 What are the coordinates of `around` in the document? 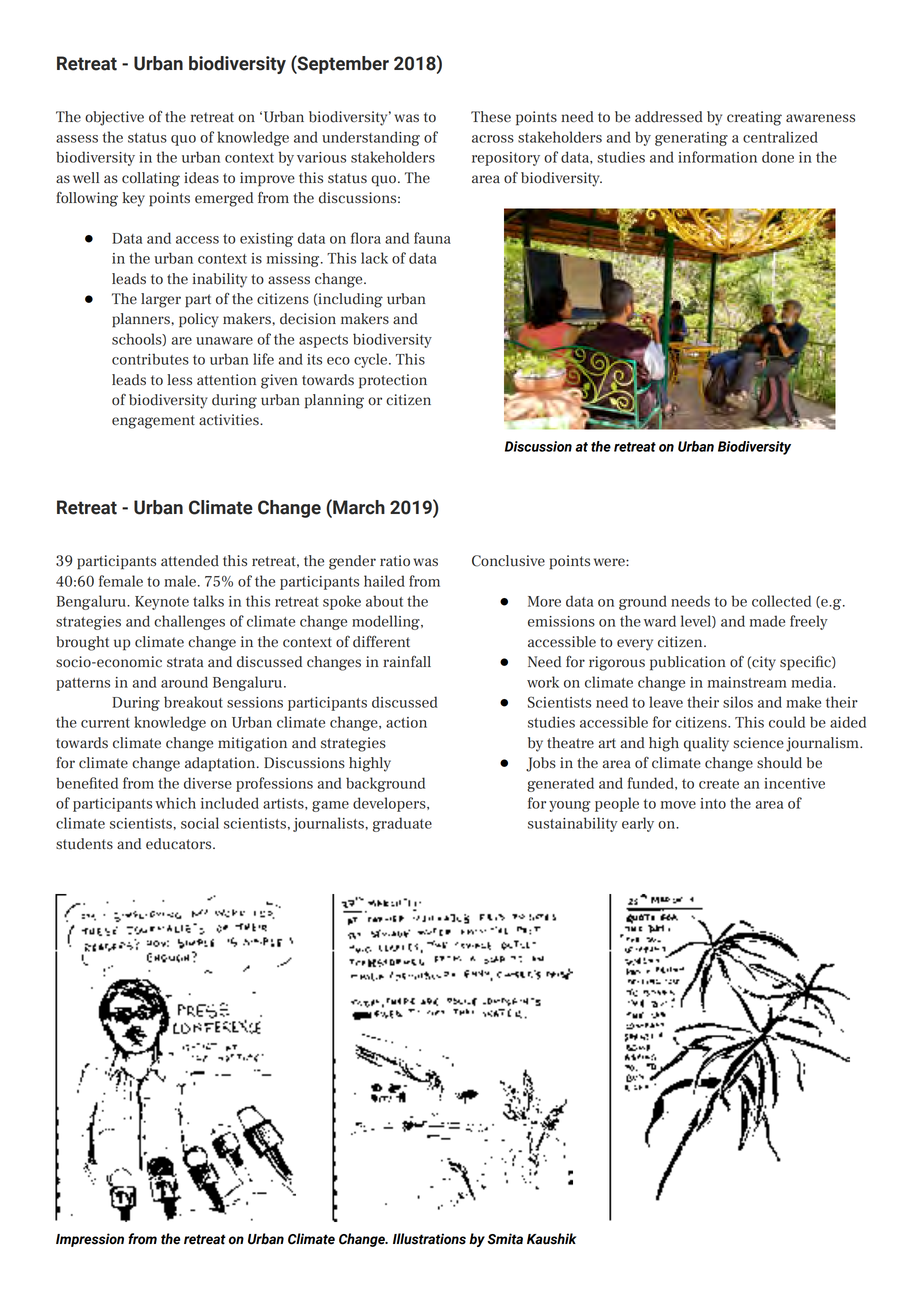 It's located at (184, 682).
